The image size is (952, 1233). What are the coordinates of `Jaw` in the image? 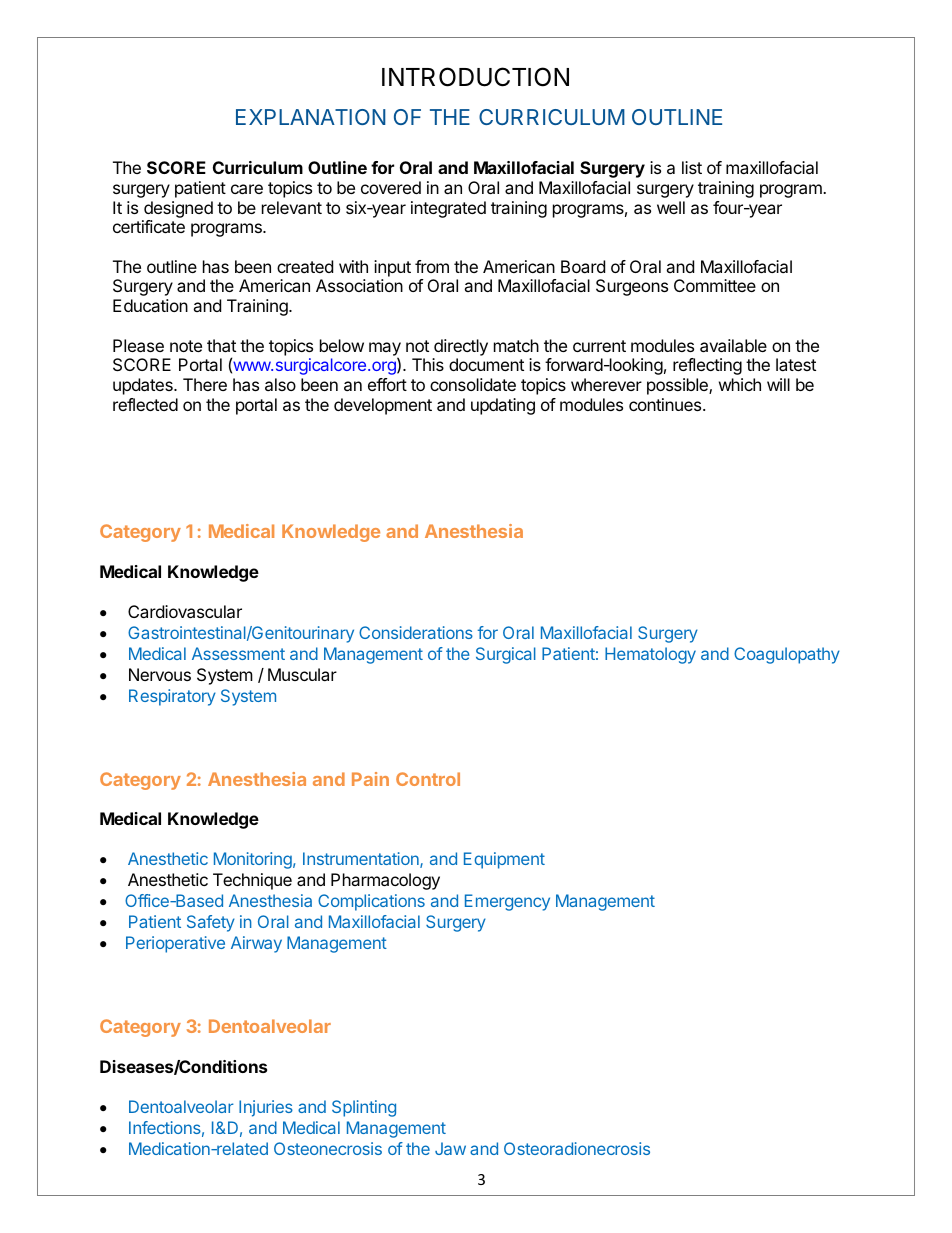 It's located at (450, 1148).
